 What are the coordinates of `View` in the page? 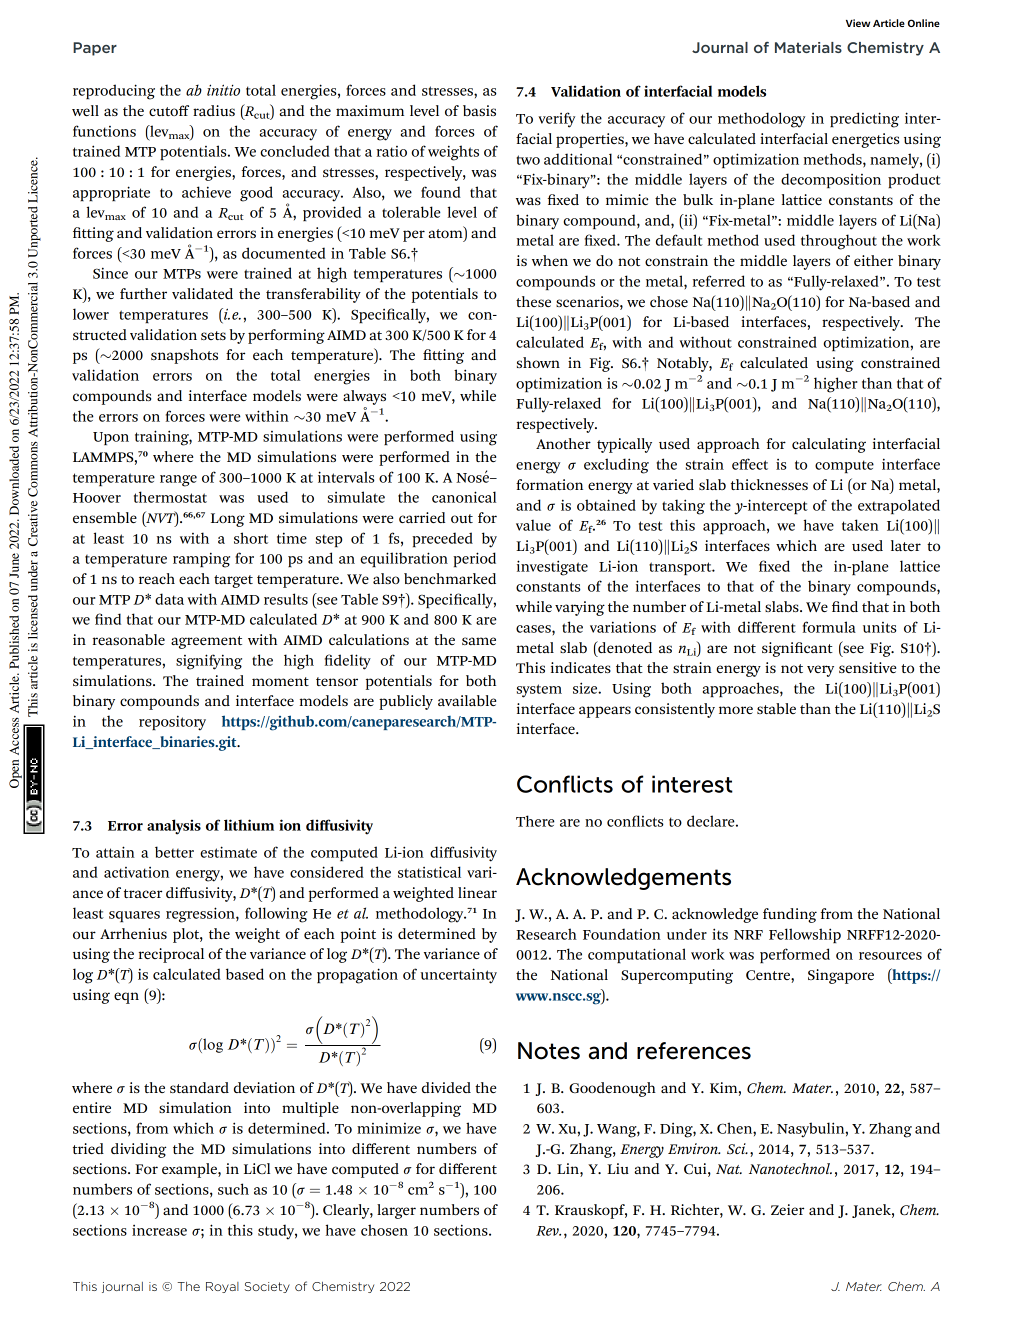 It's located at (858, 23).
